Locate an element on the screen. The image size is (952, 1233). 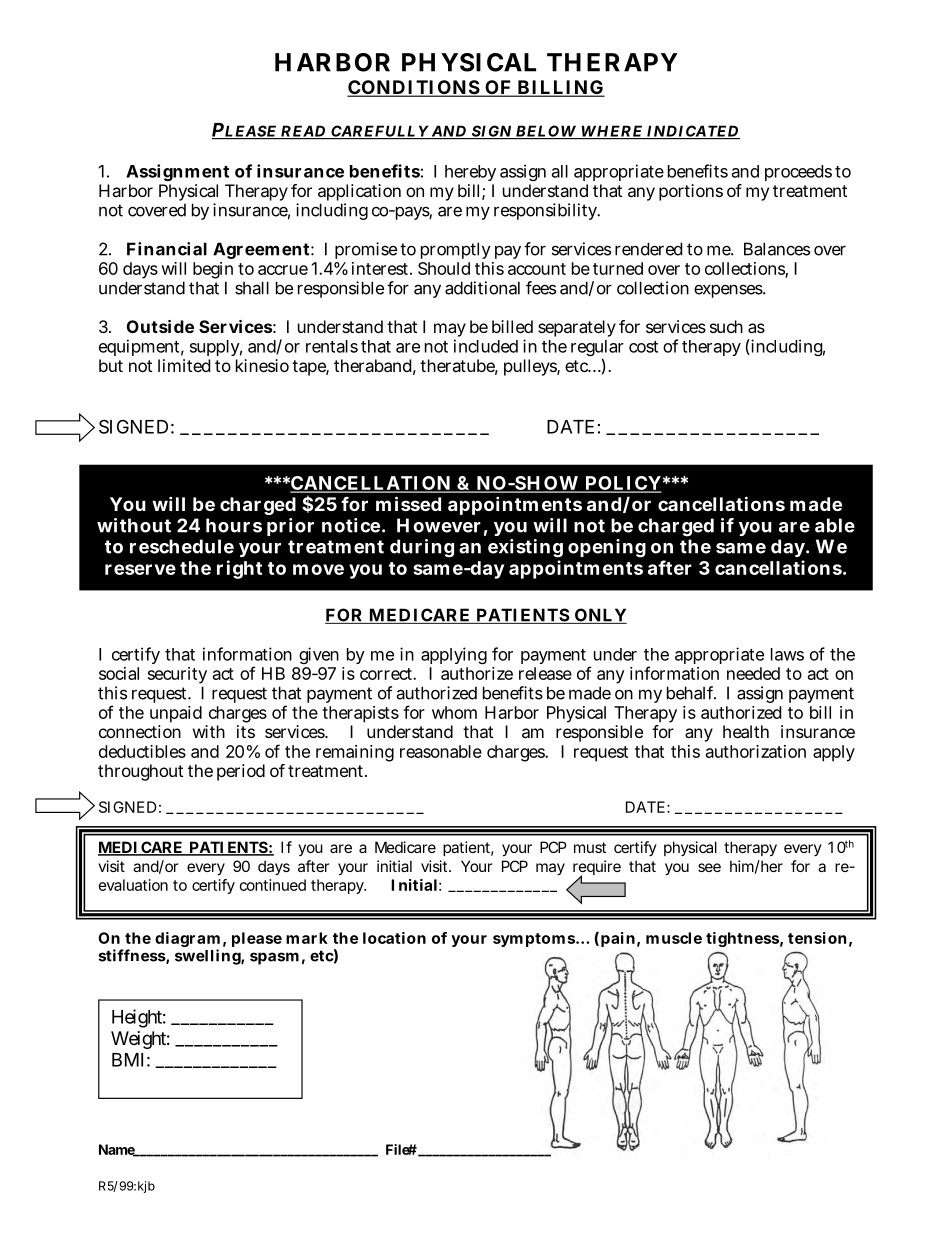
hereby is located at coordinates (470, 173).
